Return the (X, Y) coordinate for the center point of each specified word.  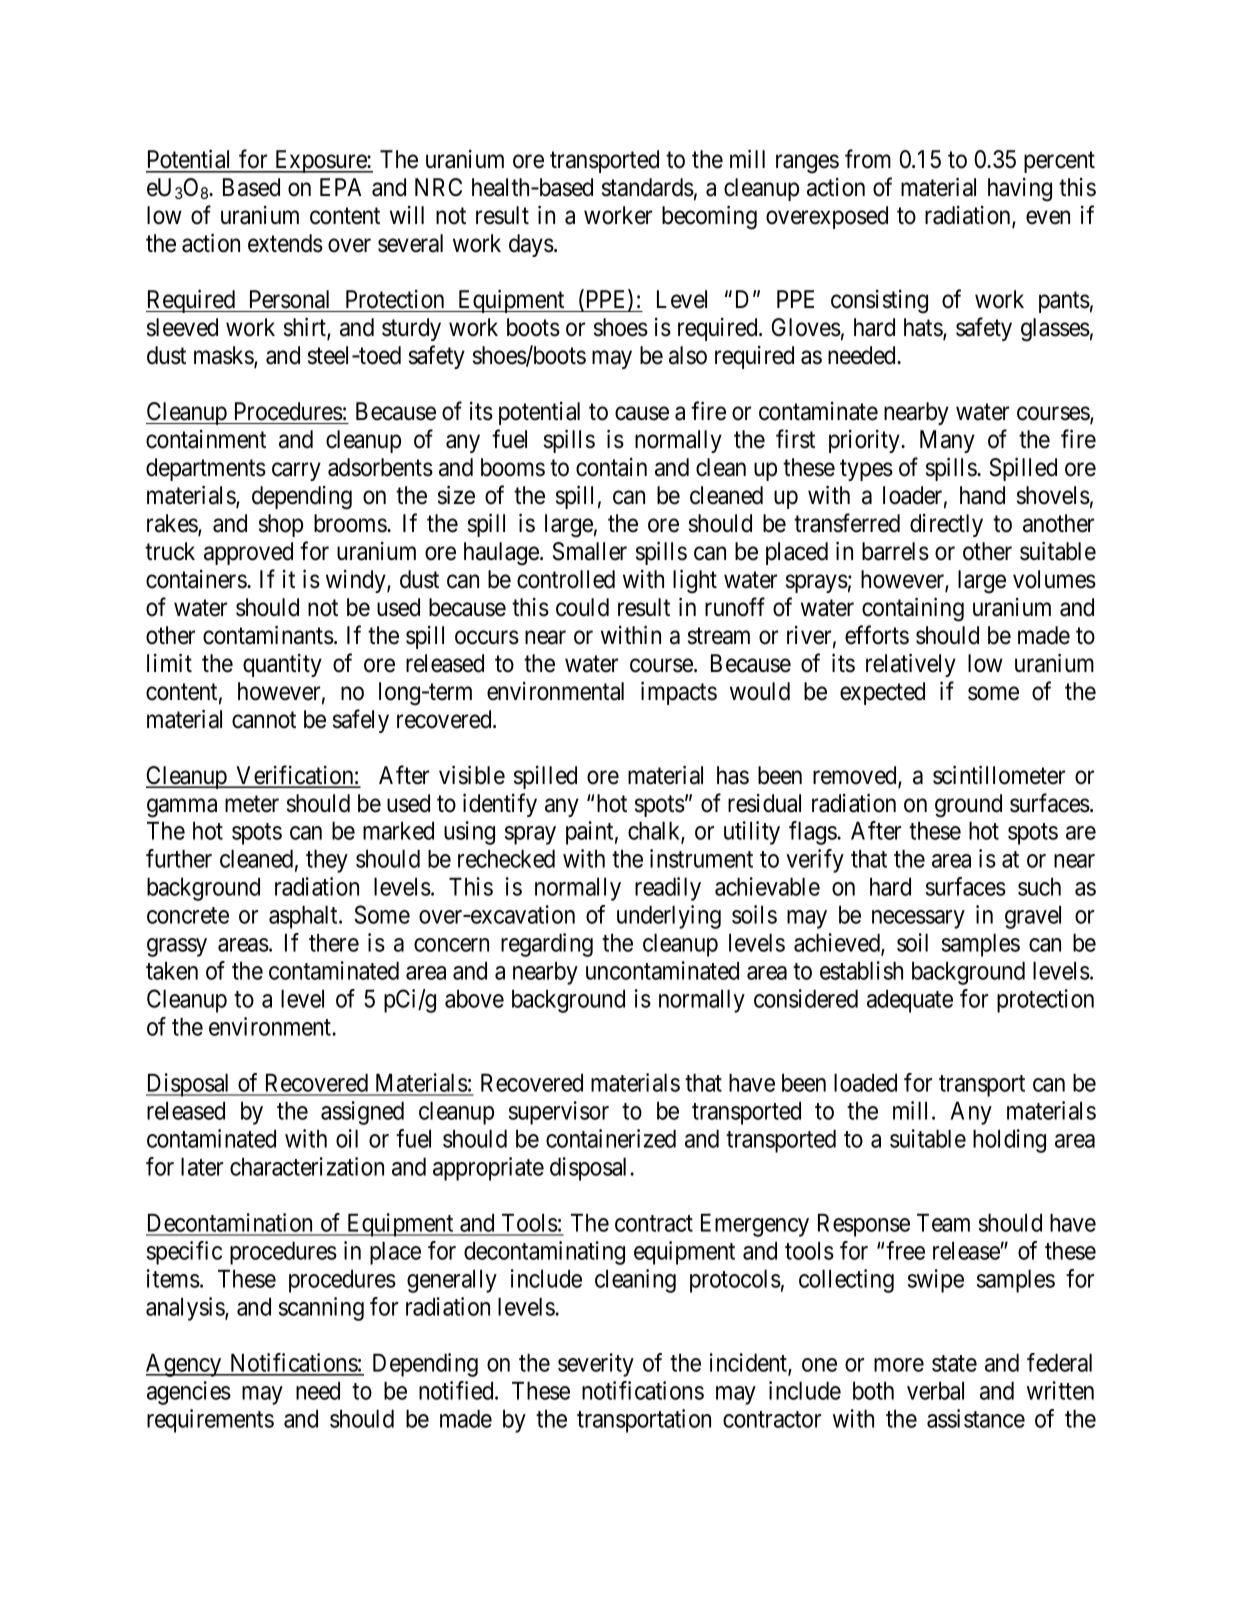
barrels (895, 551)
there (334, 942)
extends (285, 243)
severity (596, 1365)
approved (248, 553)
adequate (910, 1001)
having (1020, 190)
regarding (547, 945)
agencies (189, 1393)
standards (648, 187)
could (582, 607)
